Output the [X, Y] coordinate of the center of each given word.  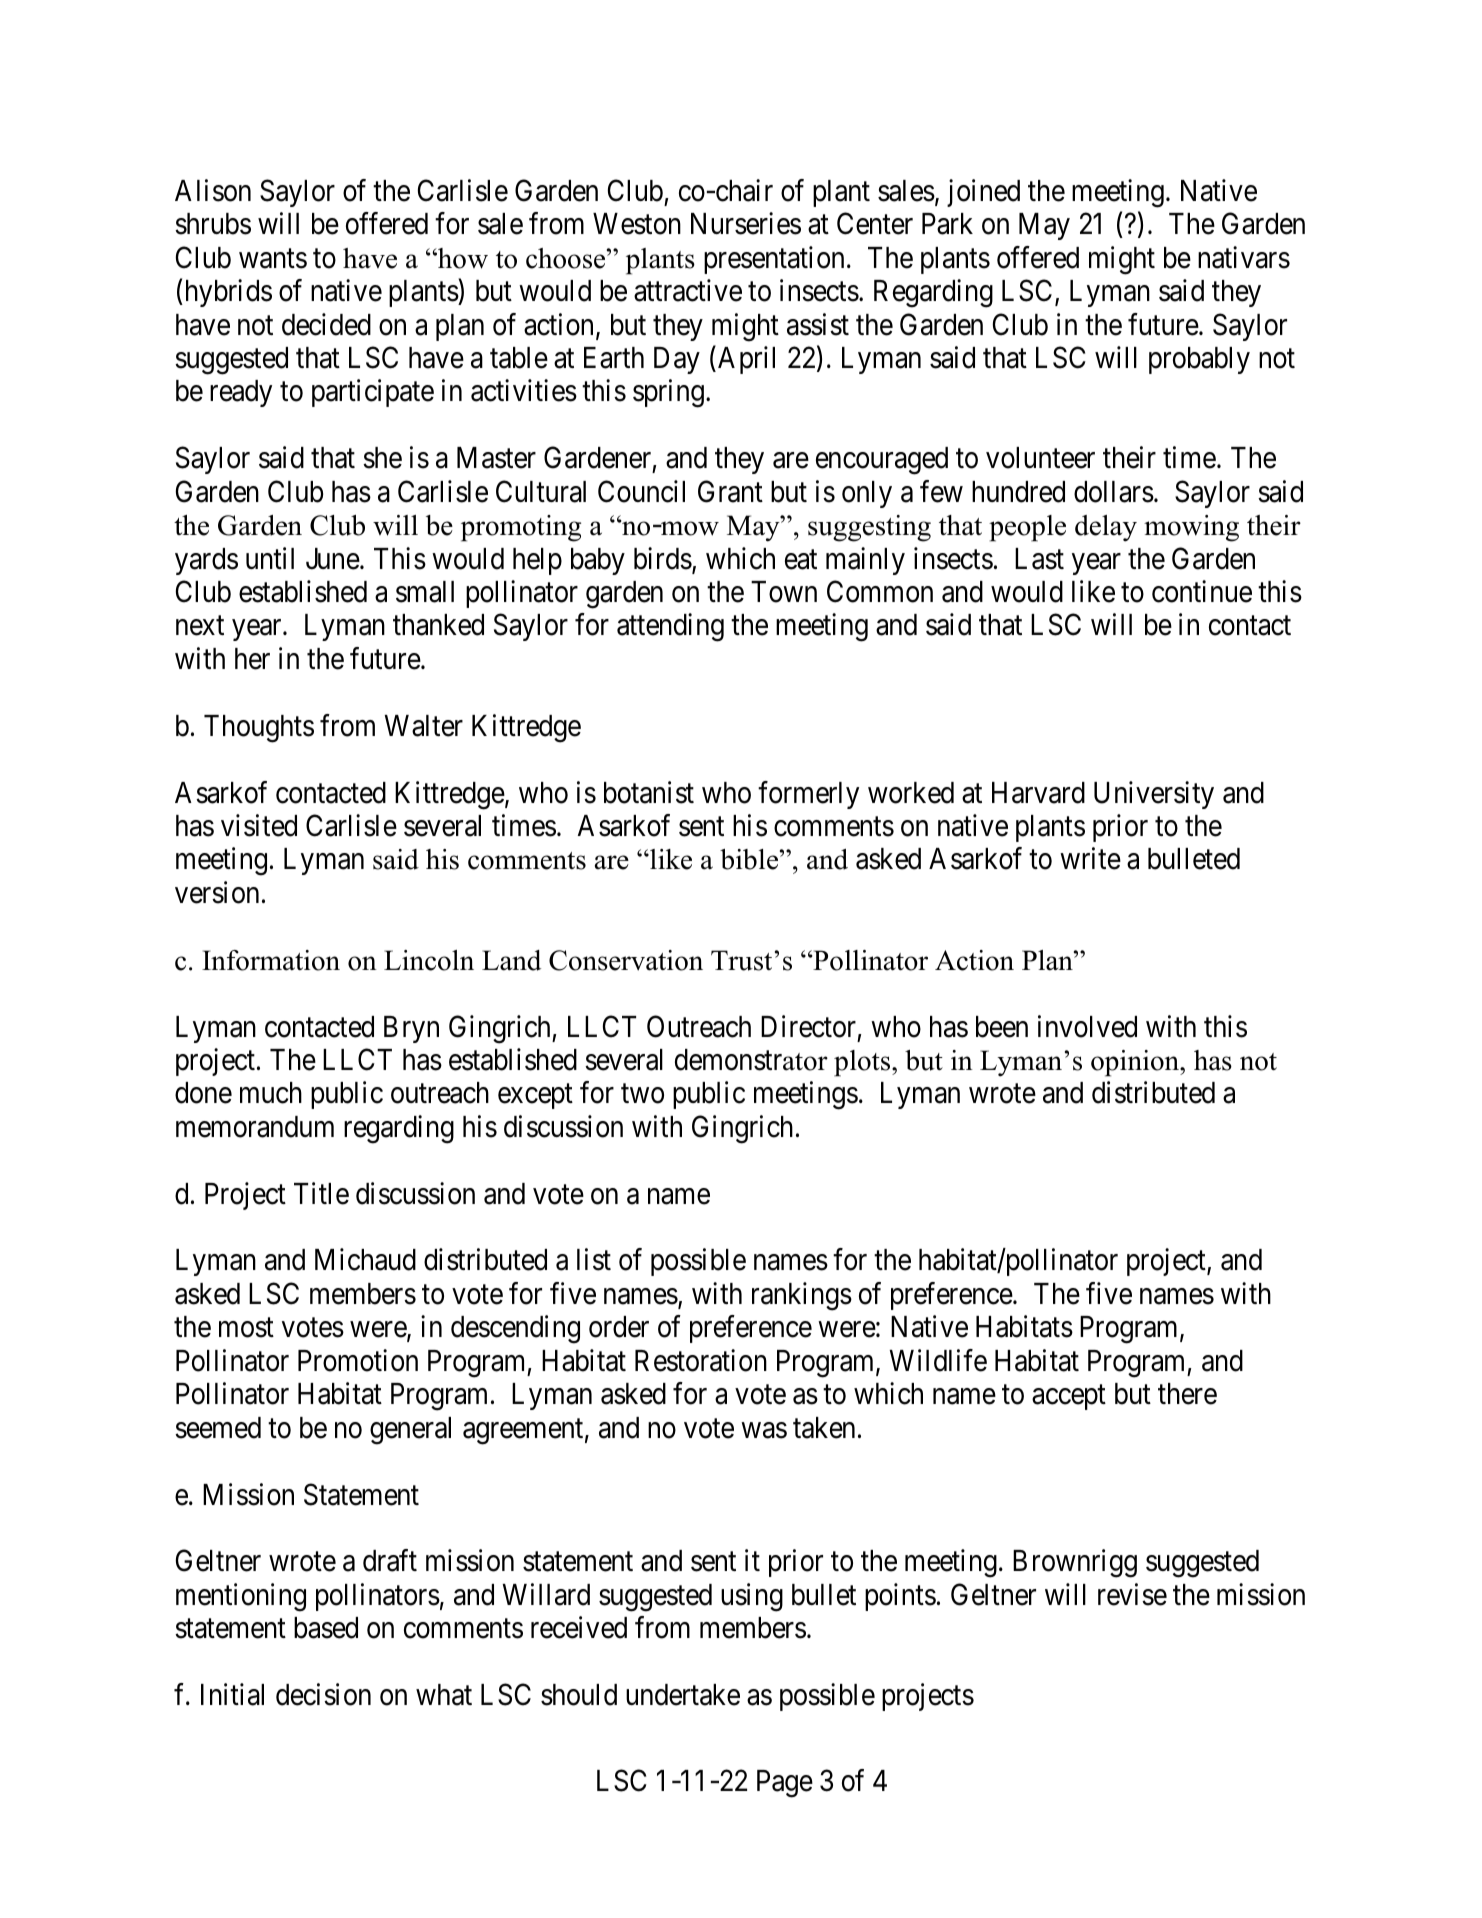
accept [1069, 1397]
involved [1087, 1026]
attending [670, 628]
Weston [637, 224]
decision [323, 1694]
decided [326, 324]
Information [271, 960]
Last [1039, 559]
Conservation [626, 960]
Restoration [701, 1360]
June [333, 559]
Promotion [358, 1360]
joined [983, 193]
